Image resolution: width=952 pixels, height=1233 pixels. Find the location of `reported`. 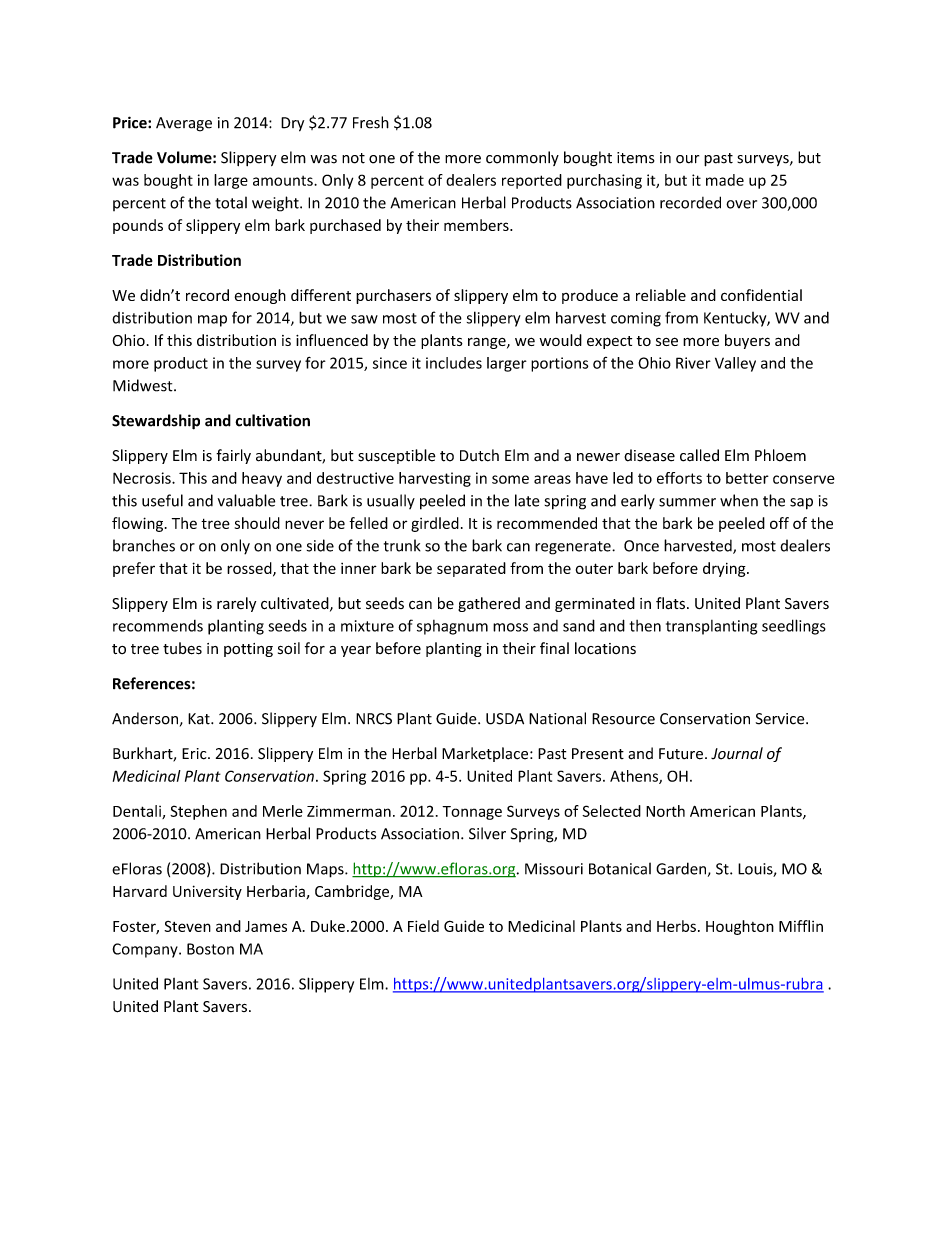

reported is located at coordinates (532, 181).
